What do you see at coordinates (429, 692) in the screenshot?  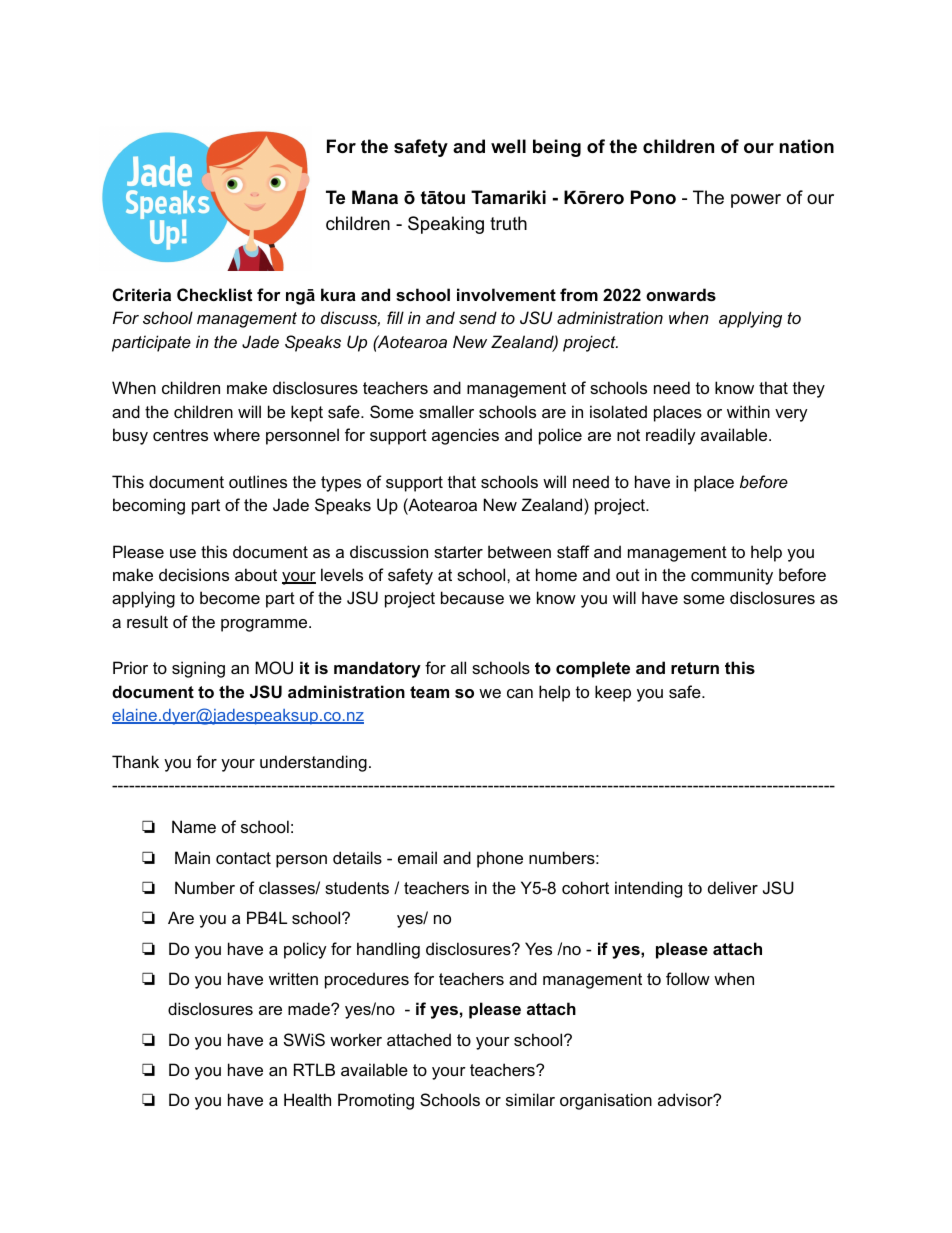 I see `team` at bounding box center [429, 692].
